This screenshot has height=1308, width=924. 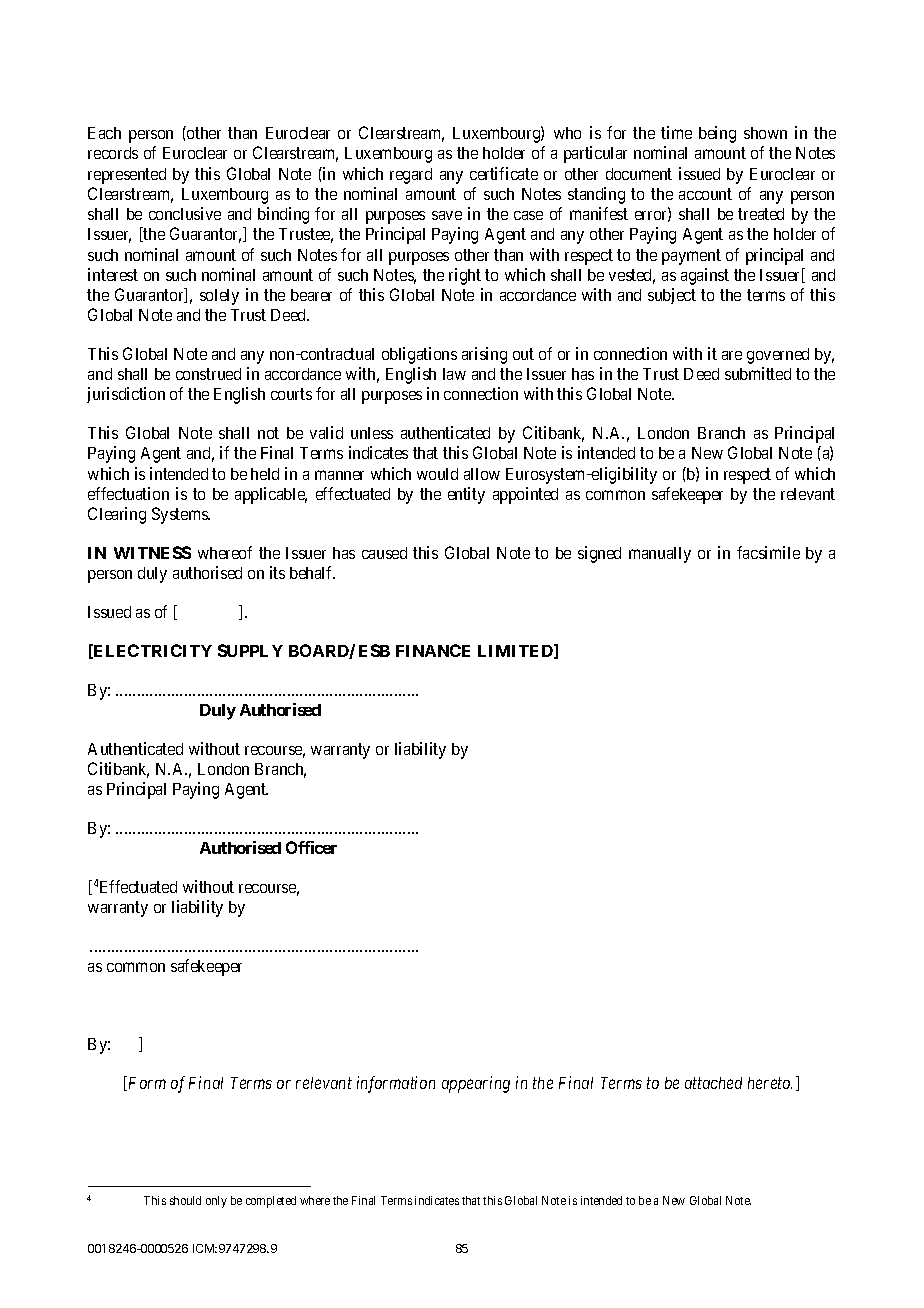 What do you see at coordinates (660, 555) in the screenshot?
I see `manually` at bounding box center [660, 555].
